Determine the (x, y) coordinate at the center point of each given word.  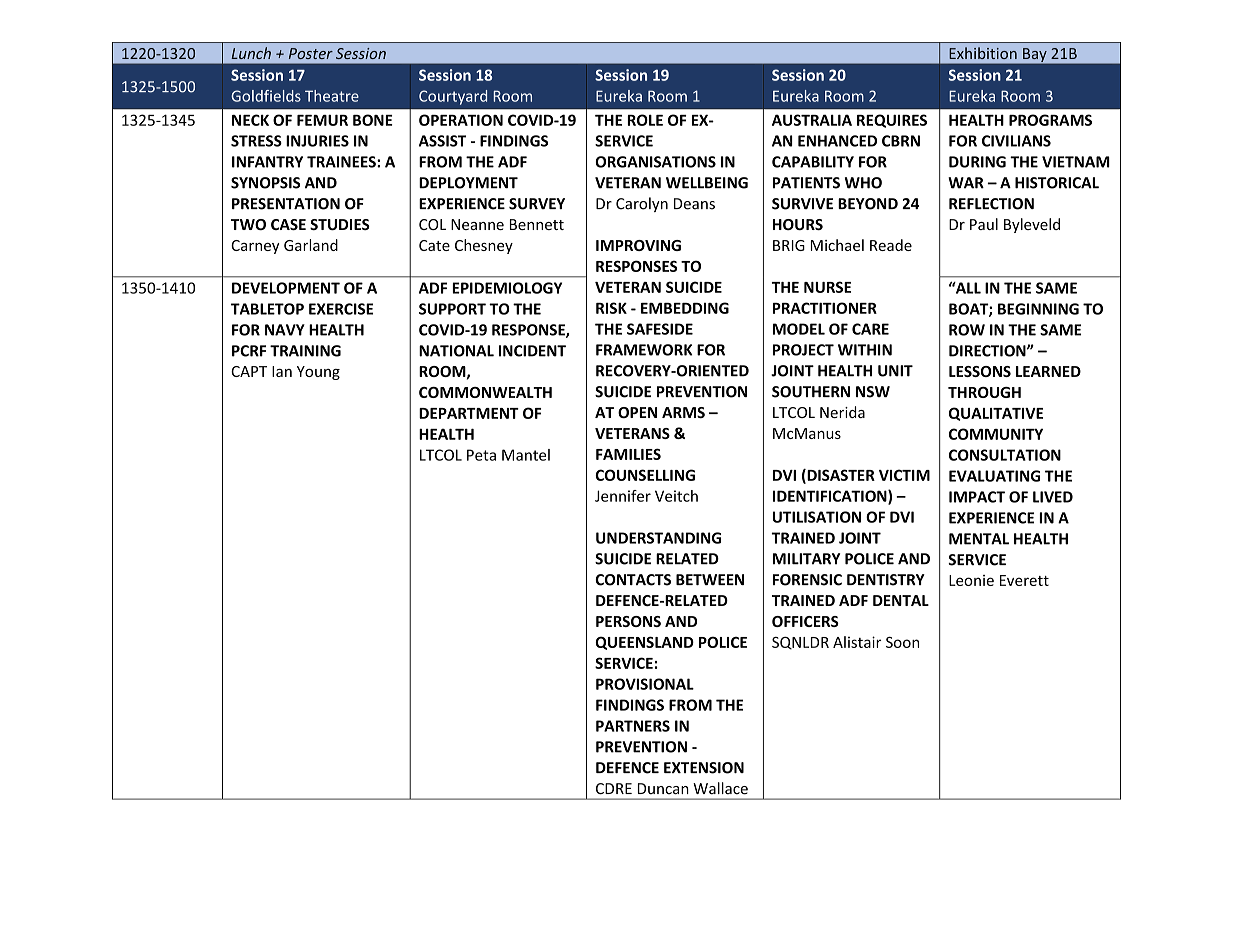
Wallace (720, 788)
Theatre (332, 96)
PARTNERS (633, 726)
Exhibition (983, 53)
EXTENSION (704, 768)
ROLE (645, 120)
